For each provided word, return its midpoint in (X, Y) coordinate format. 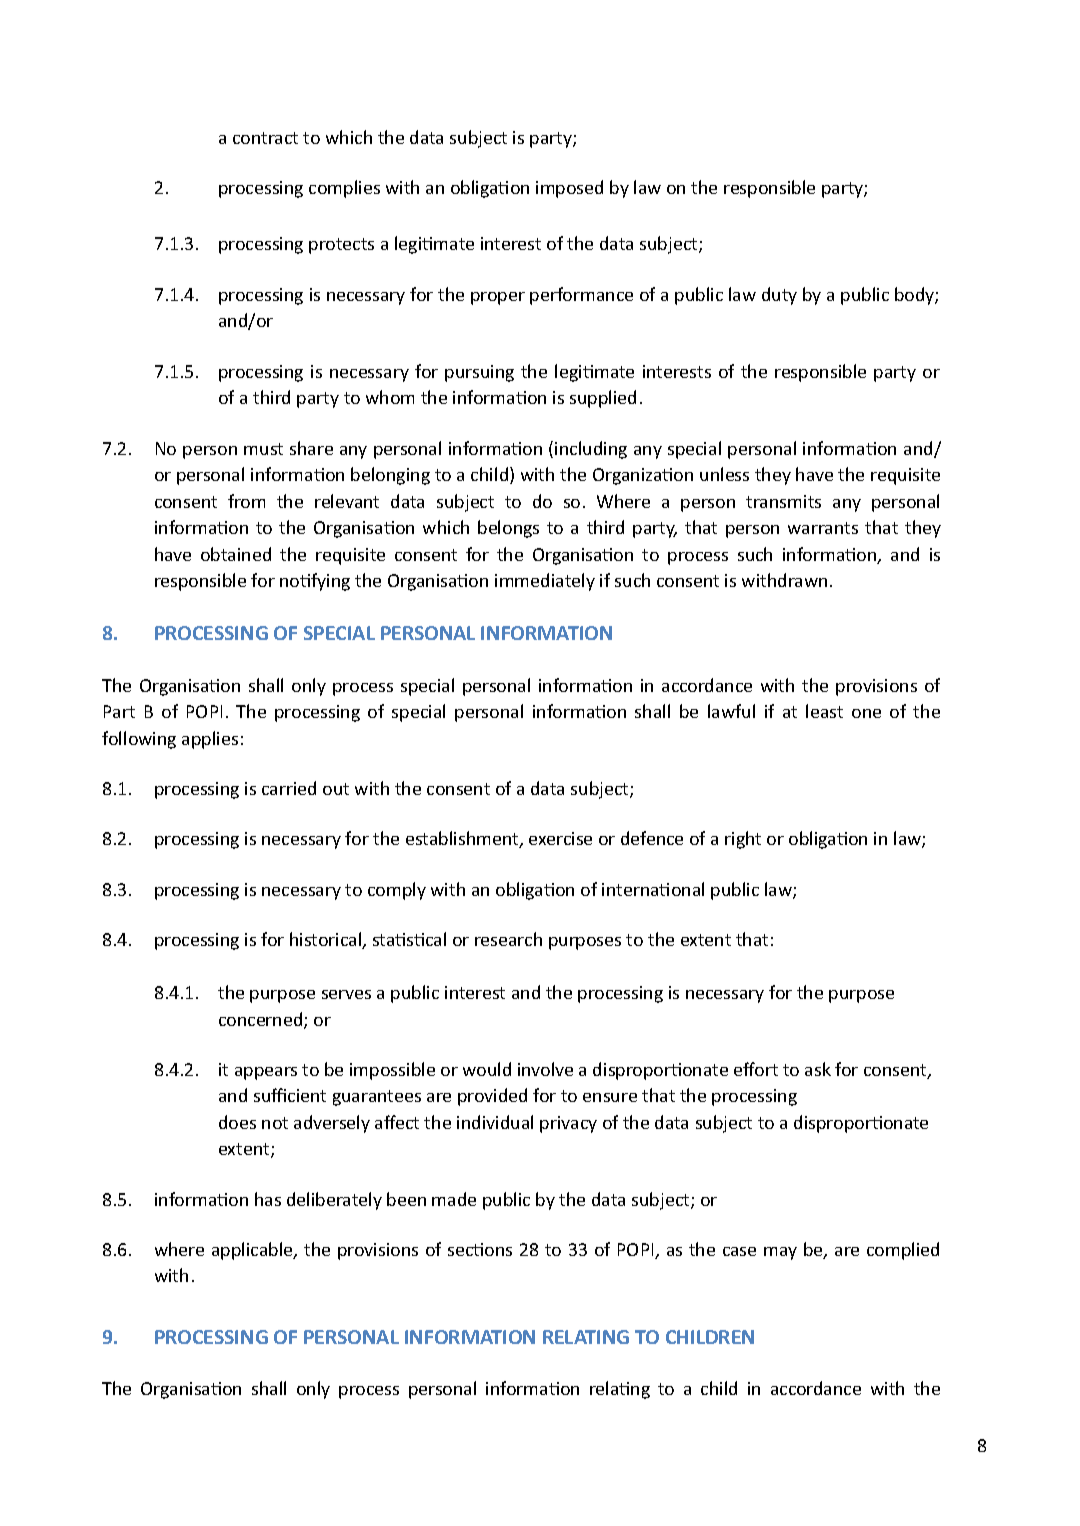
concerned (262, 1020)
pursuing (479, 373)
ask (818, 1069)
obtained (236, 554)
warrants (823, 528)
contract (265, 138)
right (743, 840)
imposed (569, 189)
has (268, 1199)
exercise (560, 838)
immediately (545, 582)
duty (779, 296)
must (263, 449)
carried (289, 788)
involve (545, 1069)
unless (724, 474)
